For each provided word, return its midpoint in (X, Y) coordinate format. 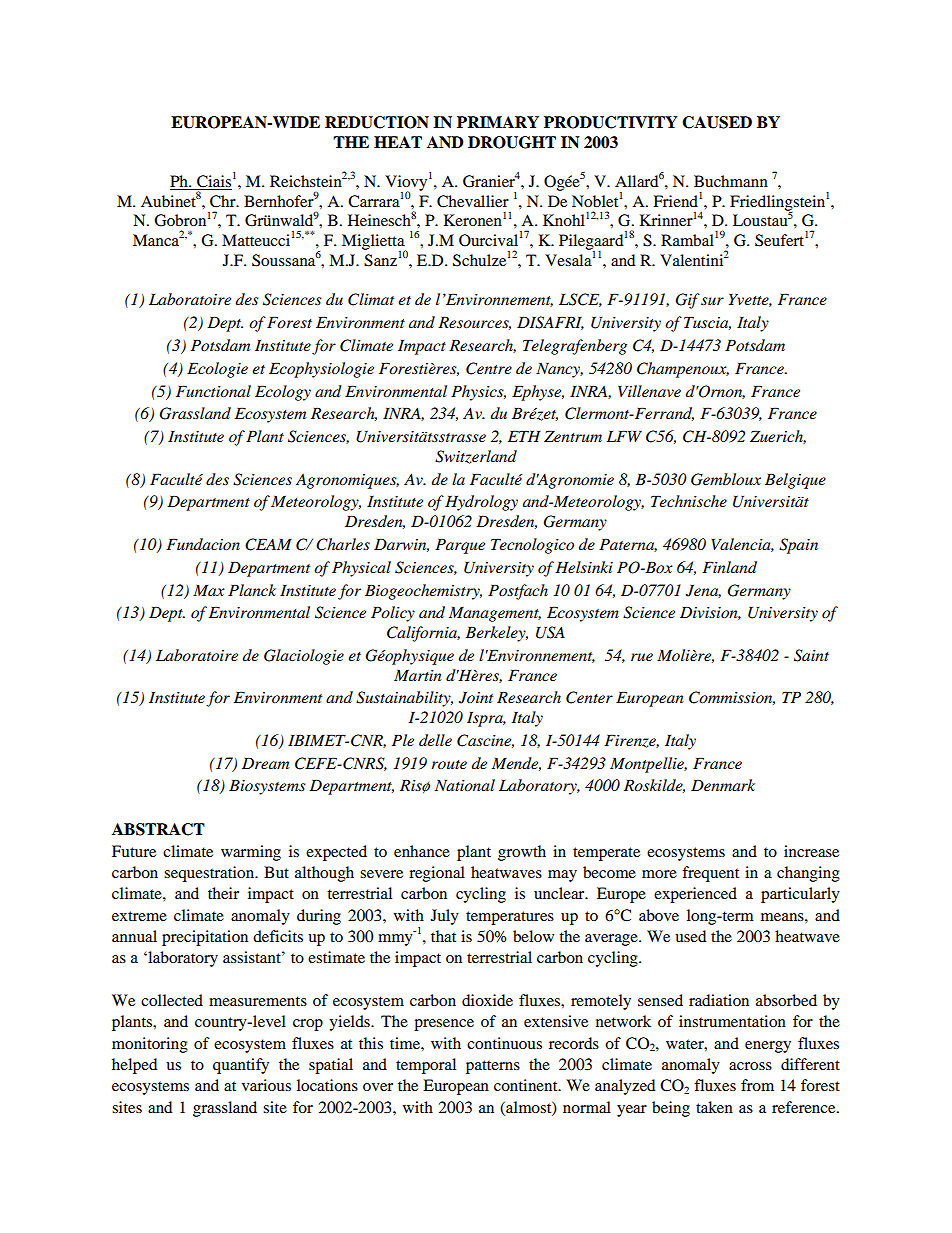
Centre (489, 368)
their (223, 893)
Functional (213, 391)
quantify (241, 1066)
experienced (695, 895)
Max (209, 590)
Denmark (723, 785)
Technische (689, 501)
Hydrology (481, 503)
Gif (688, 301)
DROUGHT (512, 142)
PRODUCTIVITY (611, 122)
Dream (265, 763)
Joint (476, 698)
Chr (224, 201)
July (445, 917)
